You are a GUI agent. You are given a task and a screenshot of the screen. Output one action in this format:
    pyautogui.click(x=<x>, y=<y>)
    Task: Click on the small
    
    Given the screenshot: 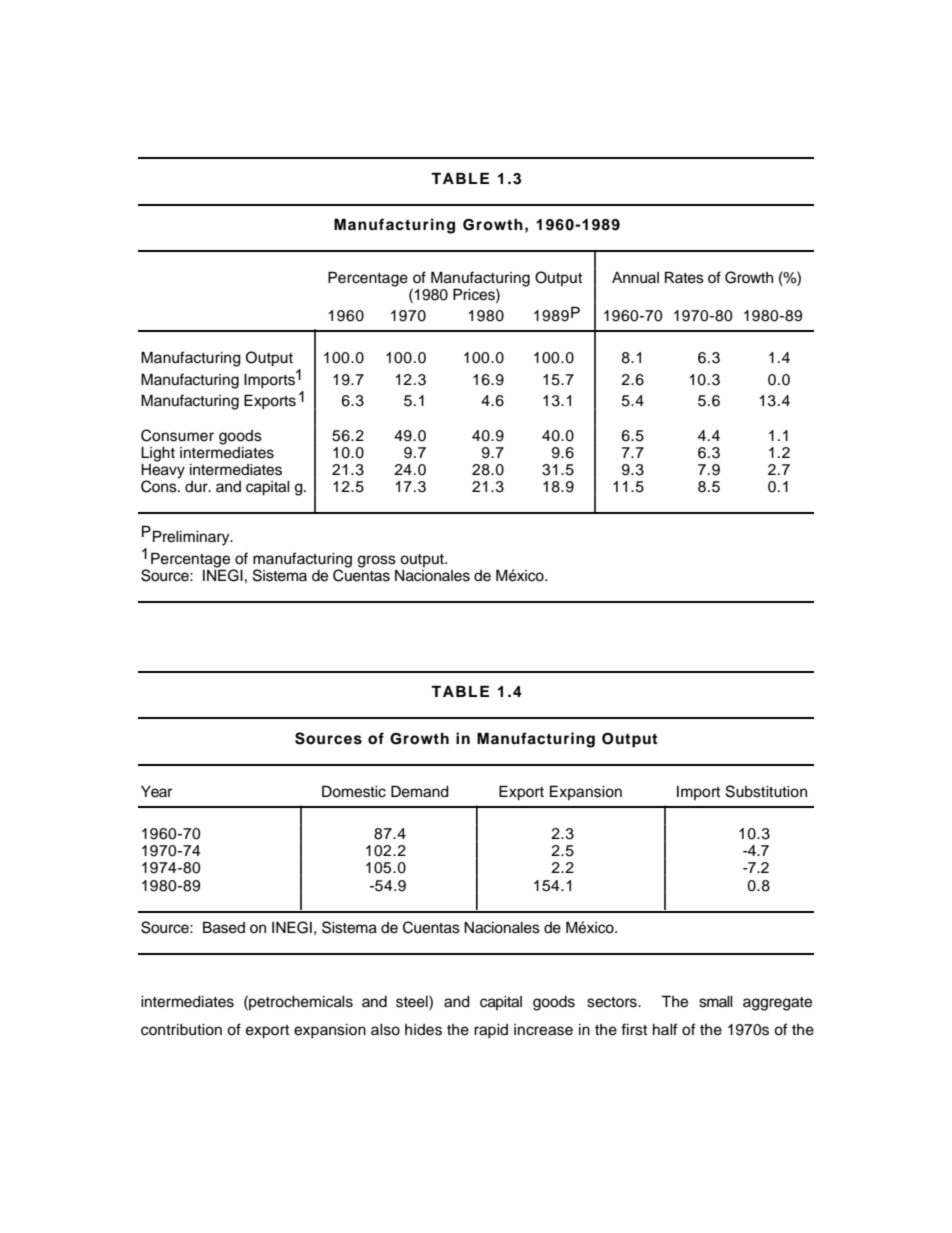 What is the action you would take?
    pyautogui.click(x=716, y=1002)
